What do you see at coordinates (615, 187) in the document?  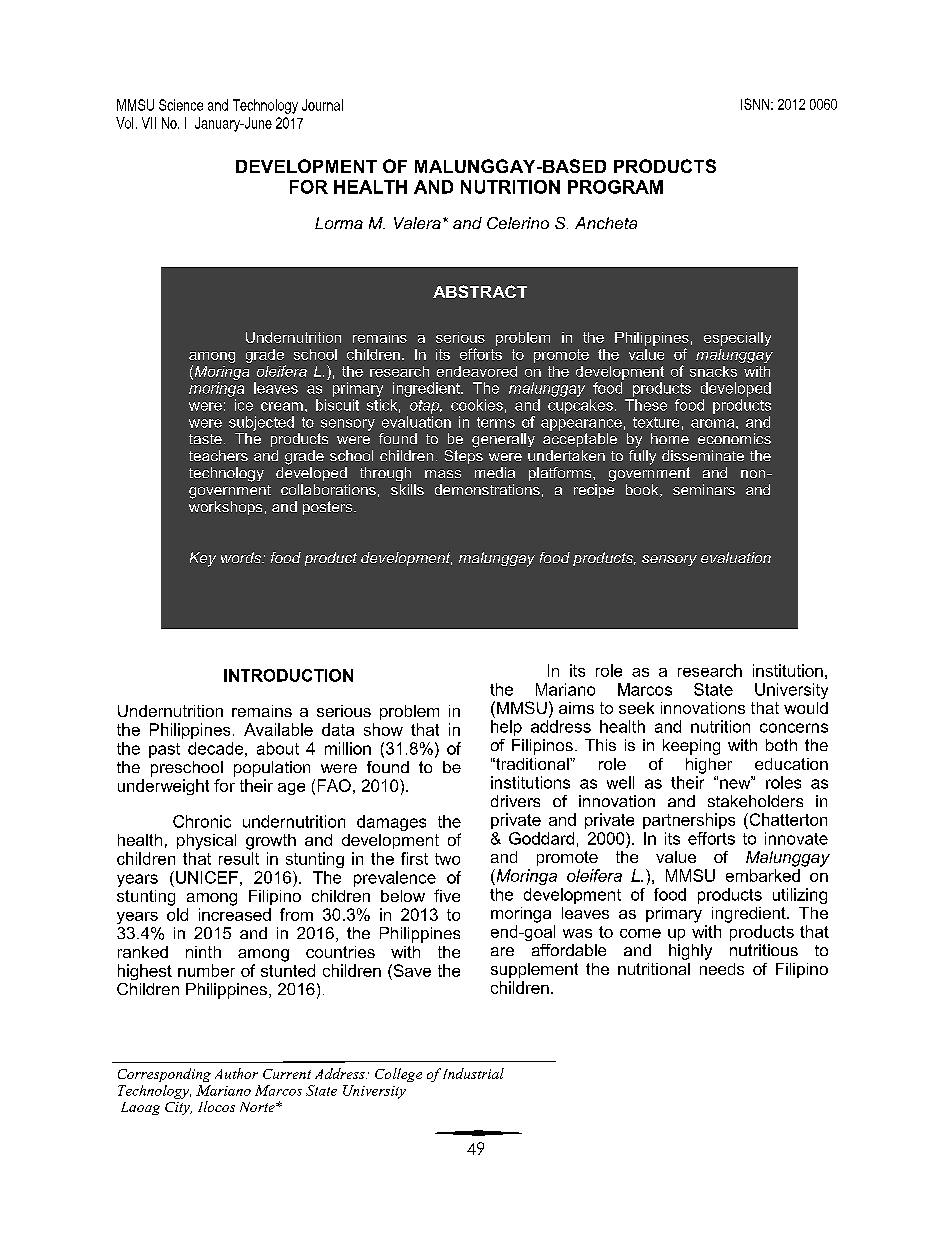 I see `PROGRAM` at bounding box center [615, 187].
